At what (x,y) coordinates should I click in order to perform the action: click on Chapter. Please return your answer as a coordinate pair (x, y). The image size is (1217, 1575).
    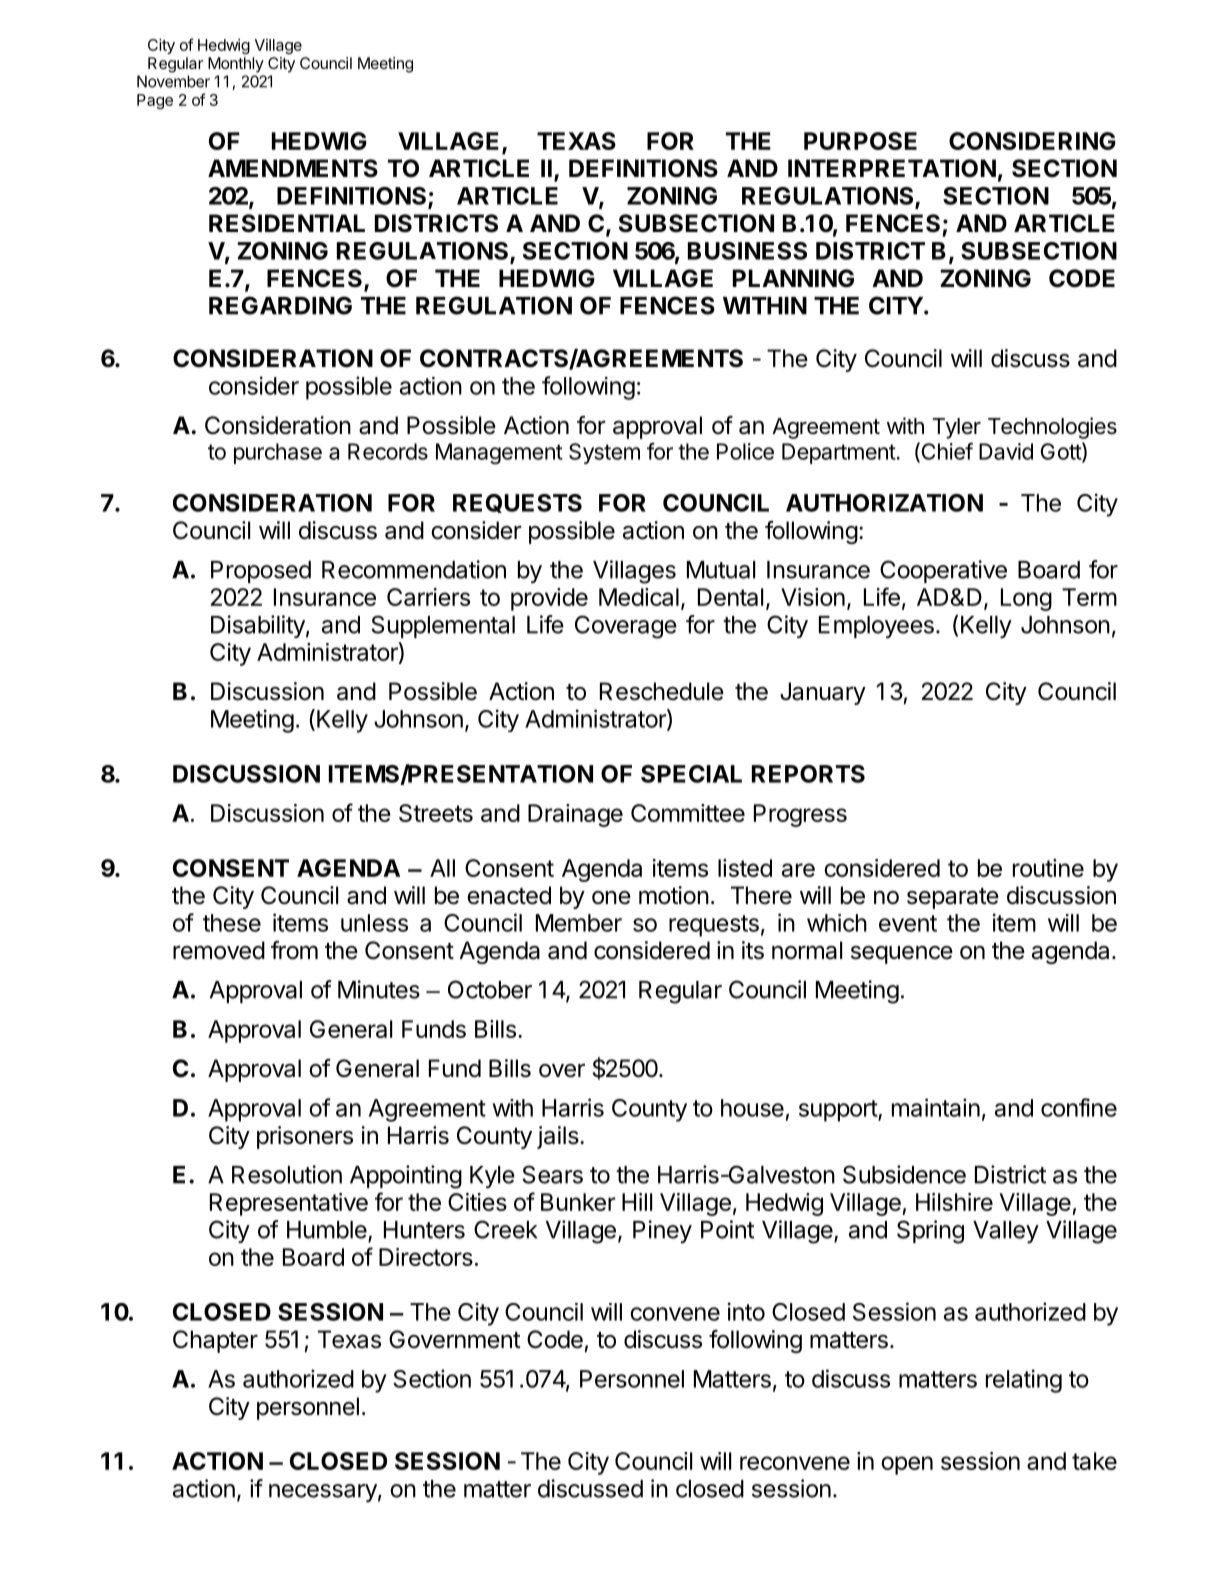
    Looking at the image, I should click on (215, 1341).
